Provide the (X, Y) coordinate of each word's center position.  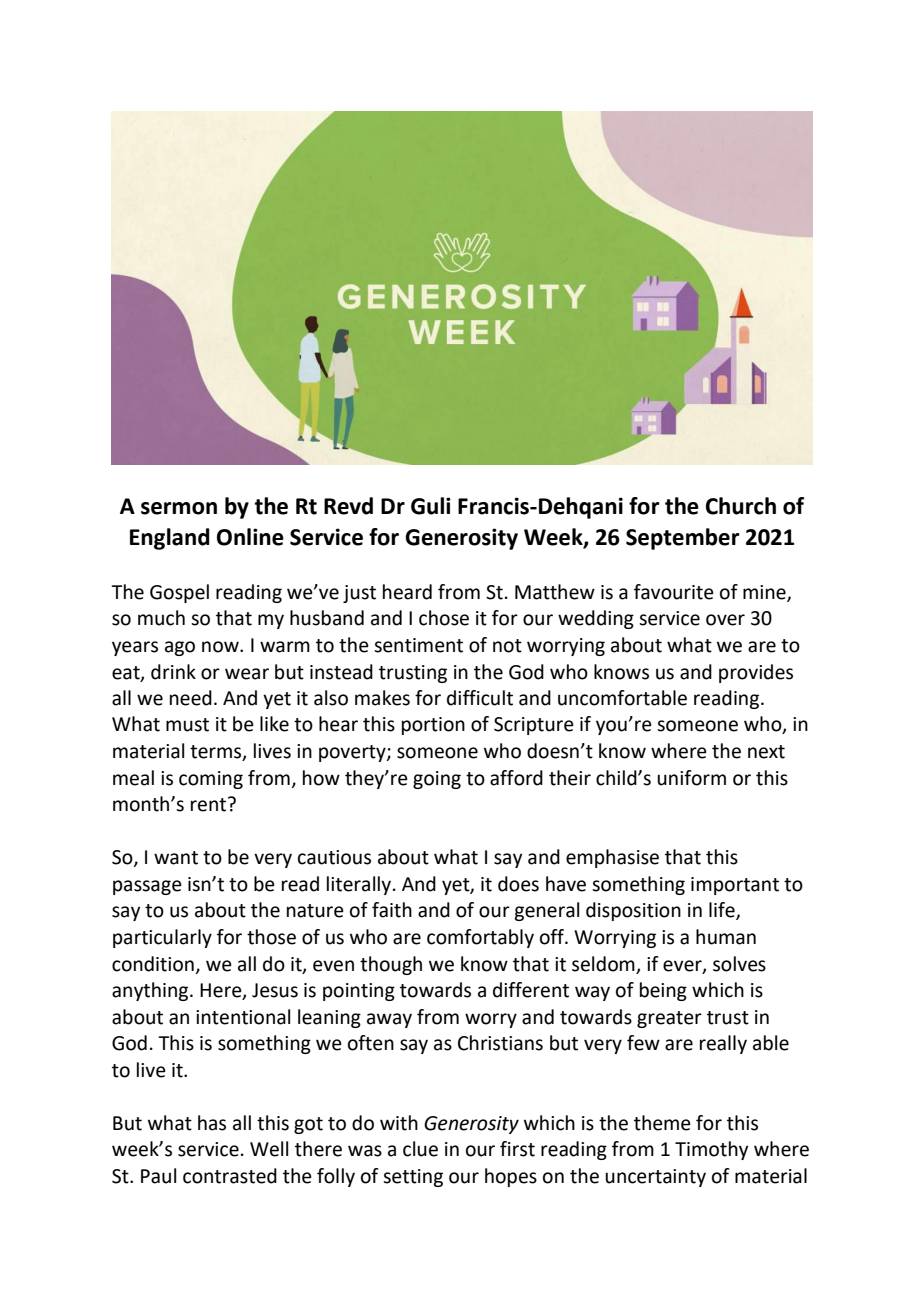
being (663, 991)
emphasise (612, 858)
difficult (480, 698)
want (176, 858)
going (437, 780)
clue (420, 1149)
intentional (243, 1017)
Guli (431, 506)
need (191, 698)
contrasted (230, 1176)
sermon (179, 508)
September (683, 539)
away (389, 1020)
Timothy (711, 1150)
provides (756, 673)
